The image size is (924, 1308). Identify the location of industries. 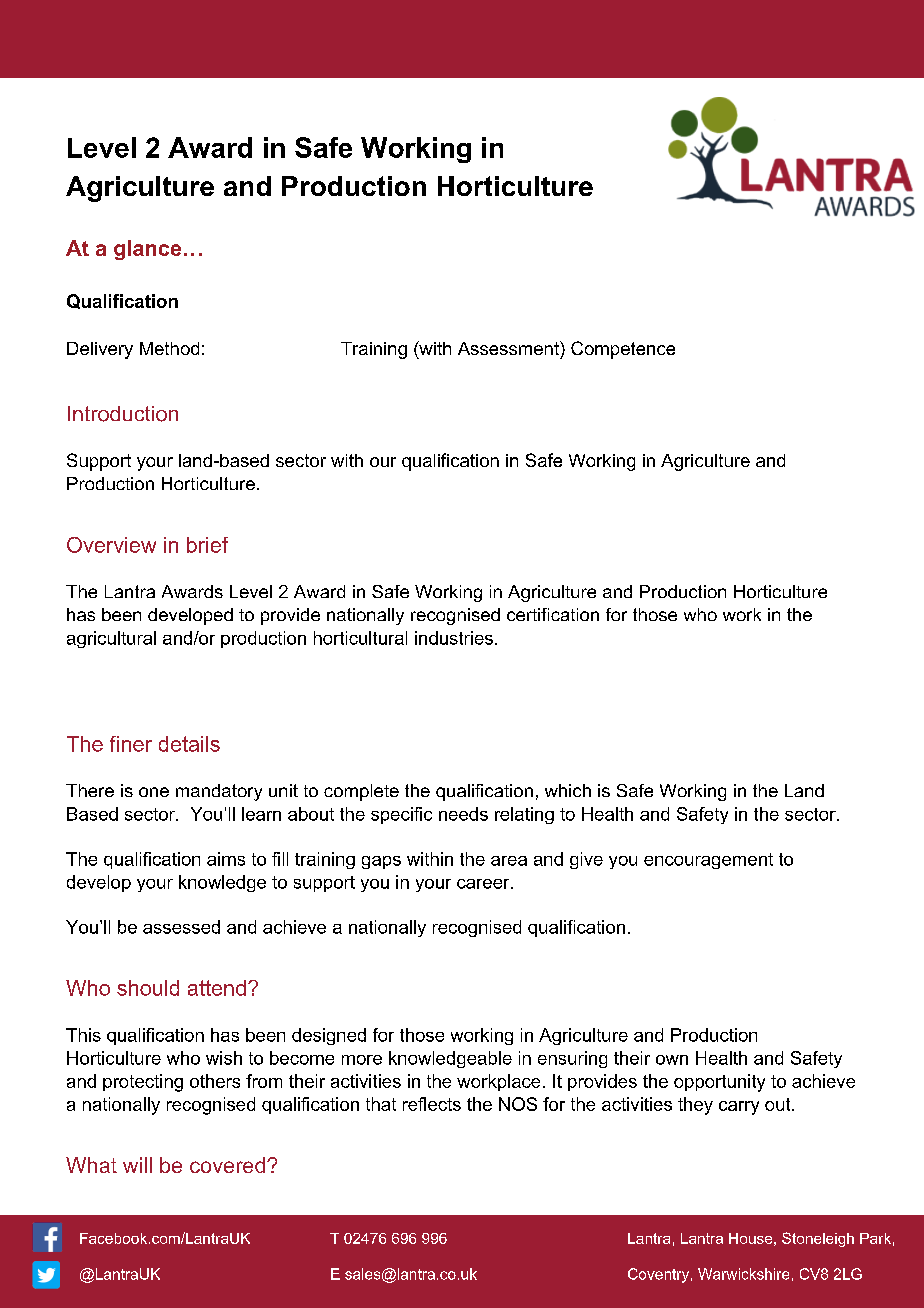
(454, 638).
